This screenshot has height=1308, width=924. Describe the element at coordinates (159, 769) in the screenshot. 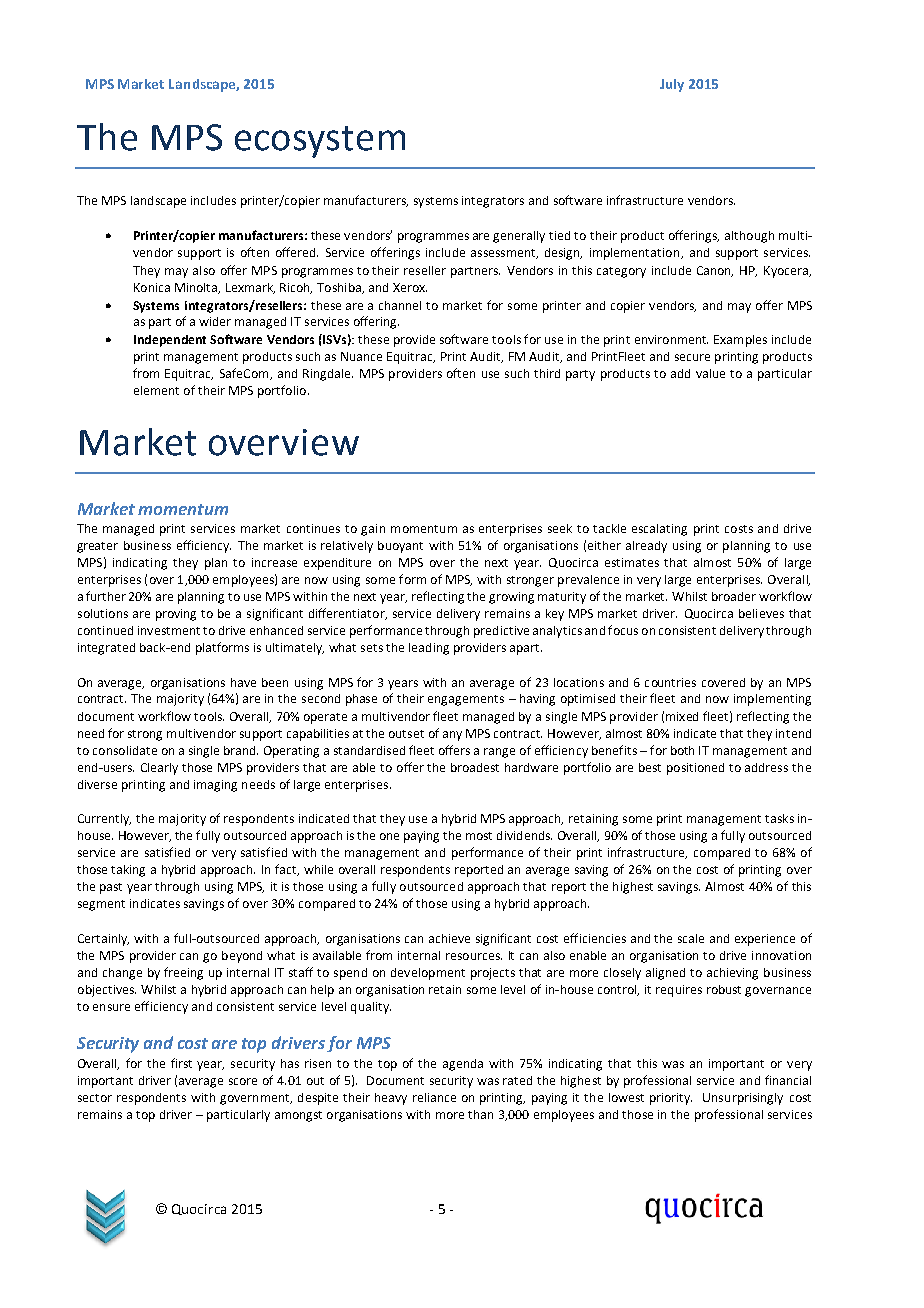

I see `Clearly` at that location.
